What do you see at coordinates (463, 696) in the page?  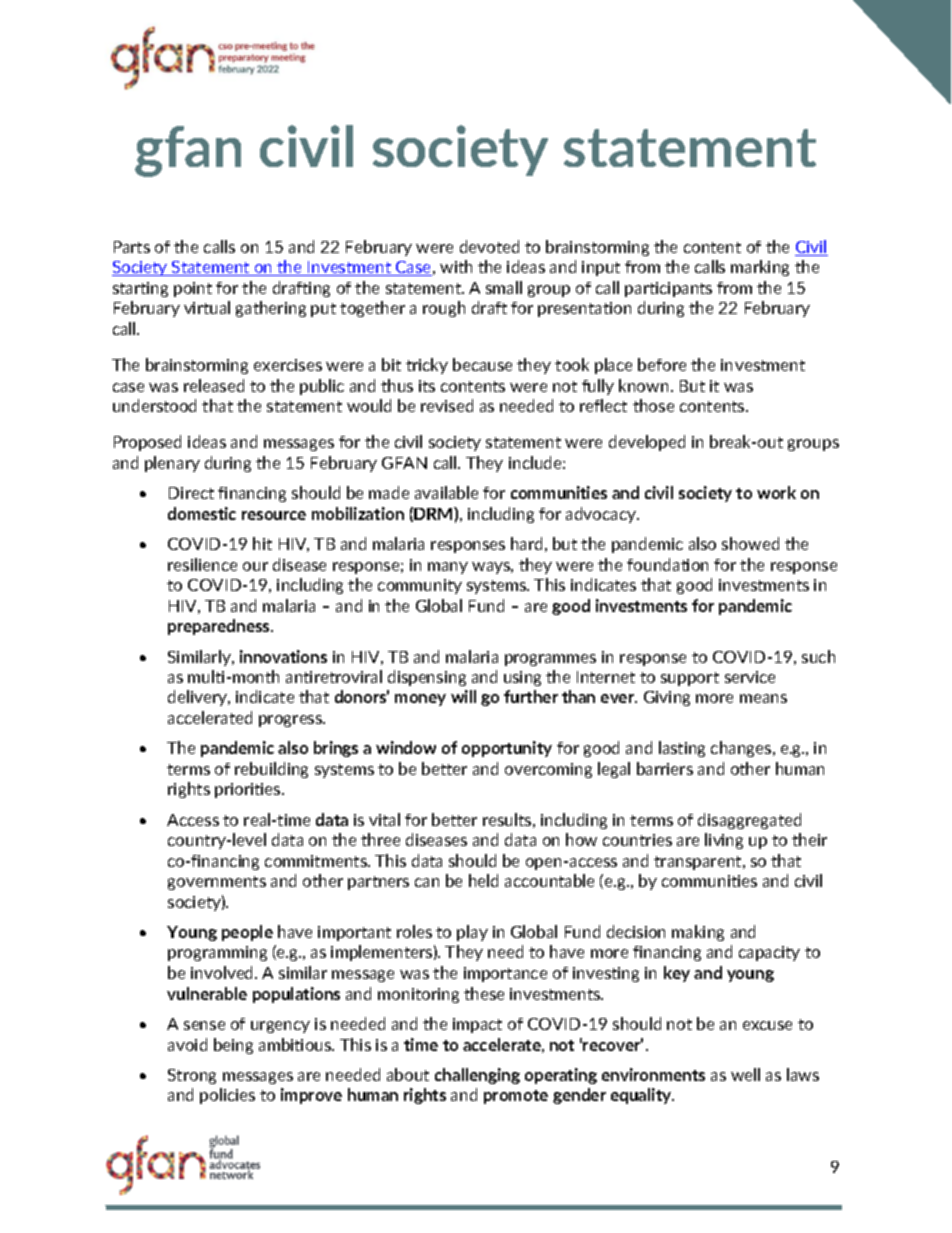 I see `will` at bounding box center [463, 696].
